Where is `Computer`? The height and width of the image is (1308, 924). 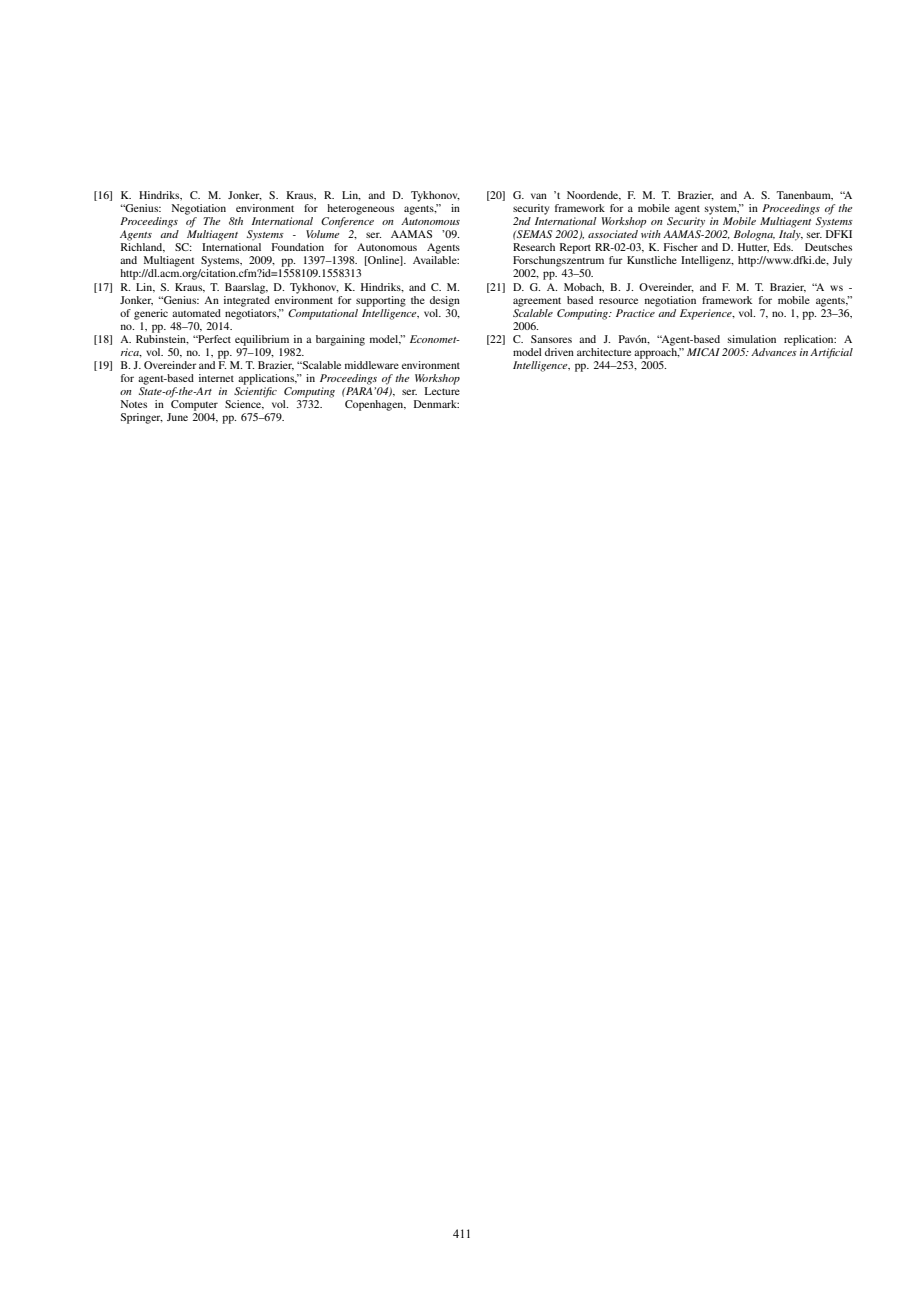
Computer is located at coordinates (194, 405).
